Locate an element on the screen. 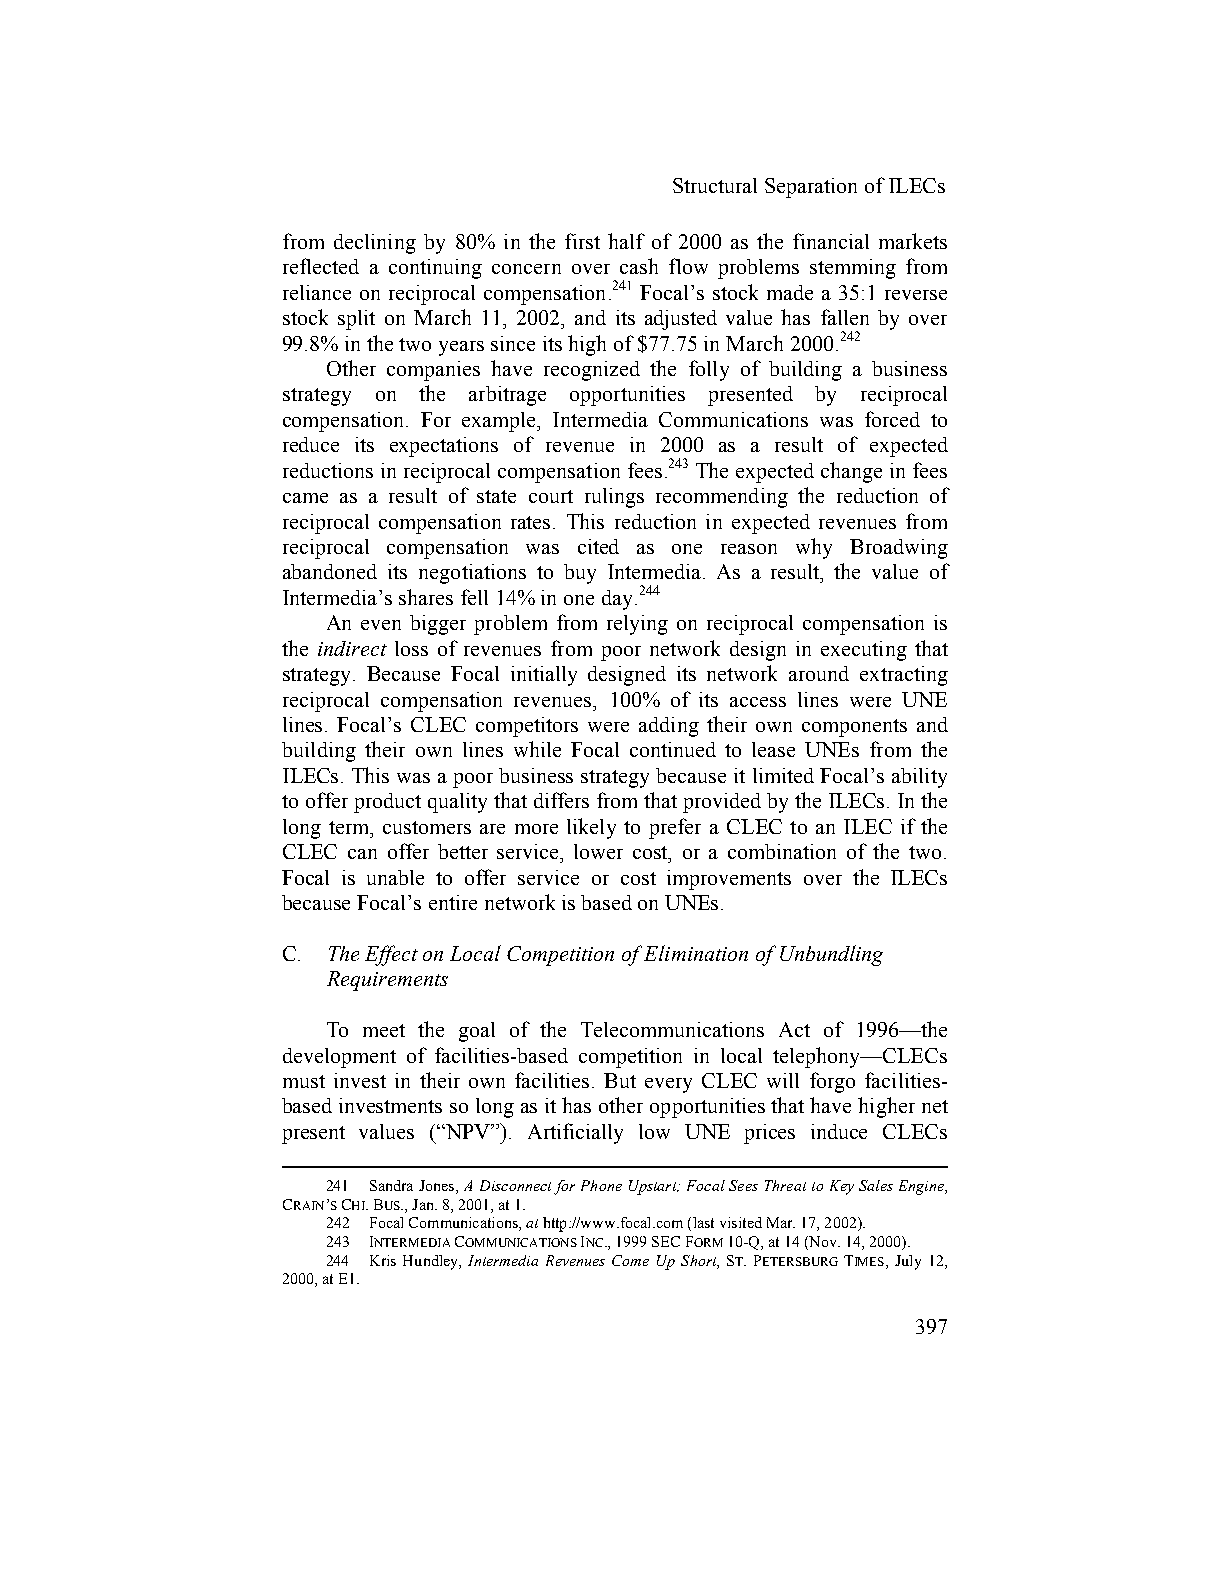 The height and width of the screenshot is (1592, 1230). indirect is located at coordinates (352, 648).
